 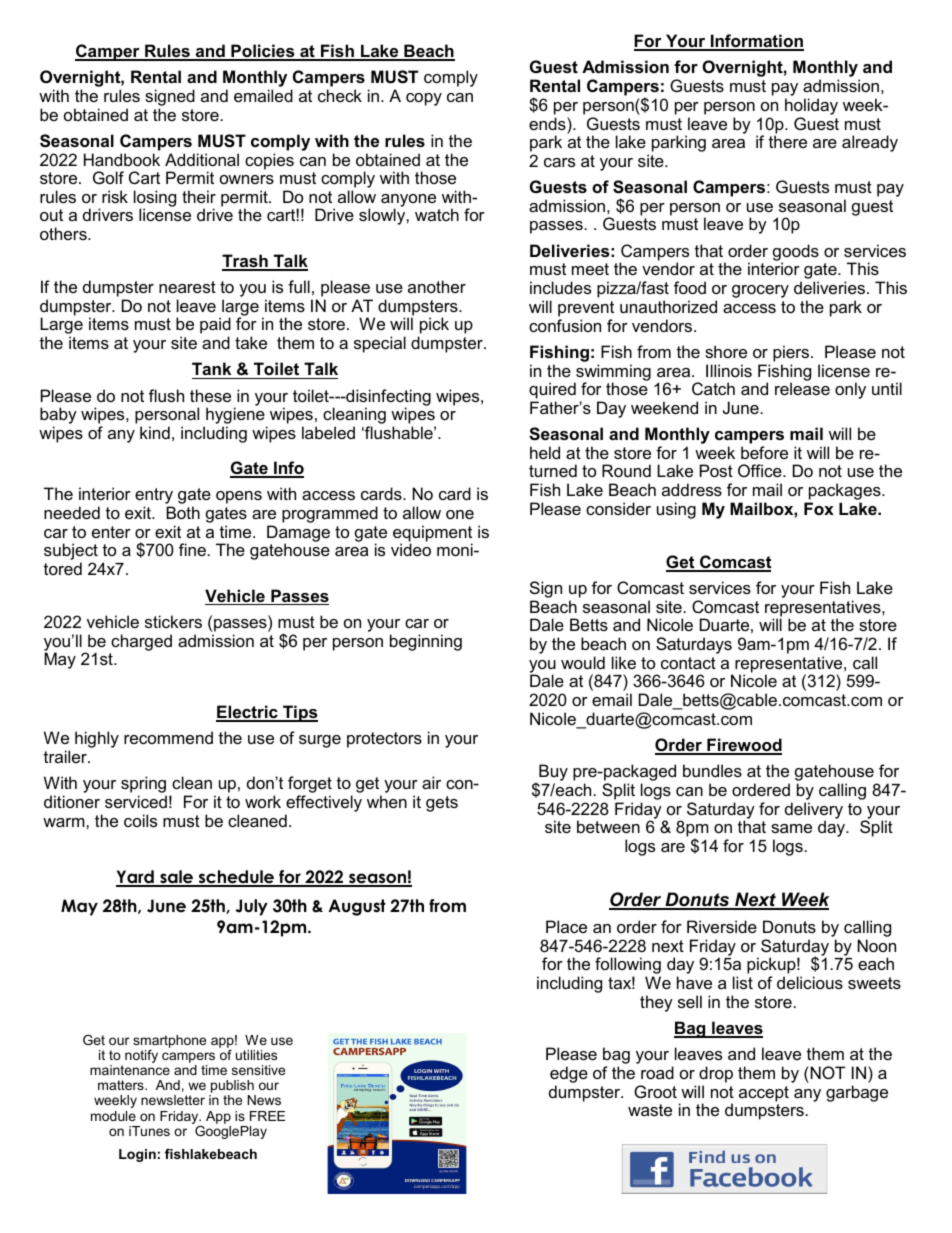 What do you see at coordinates (426, 642) in the screenshot?
I see `beginning` at bounding box center [426, 642].
